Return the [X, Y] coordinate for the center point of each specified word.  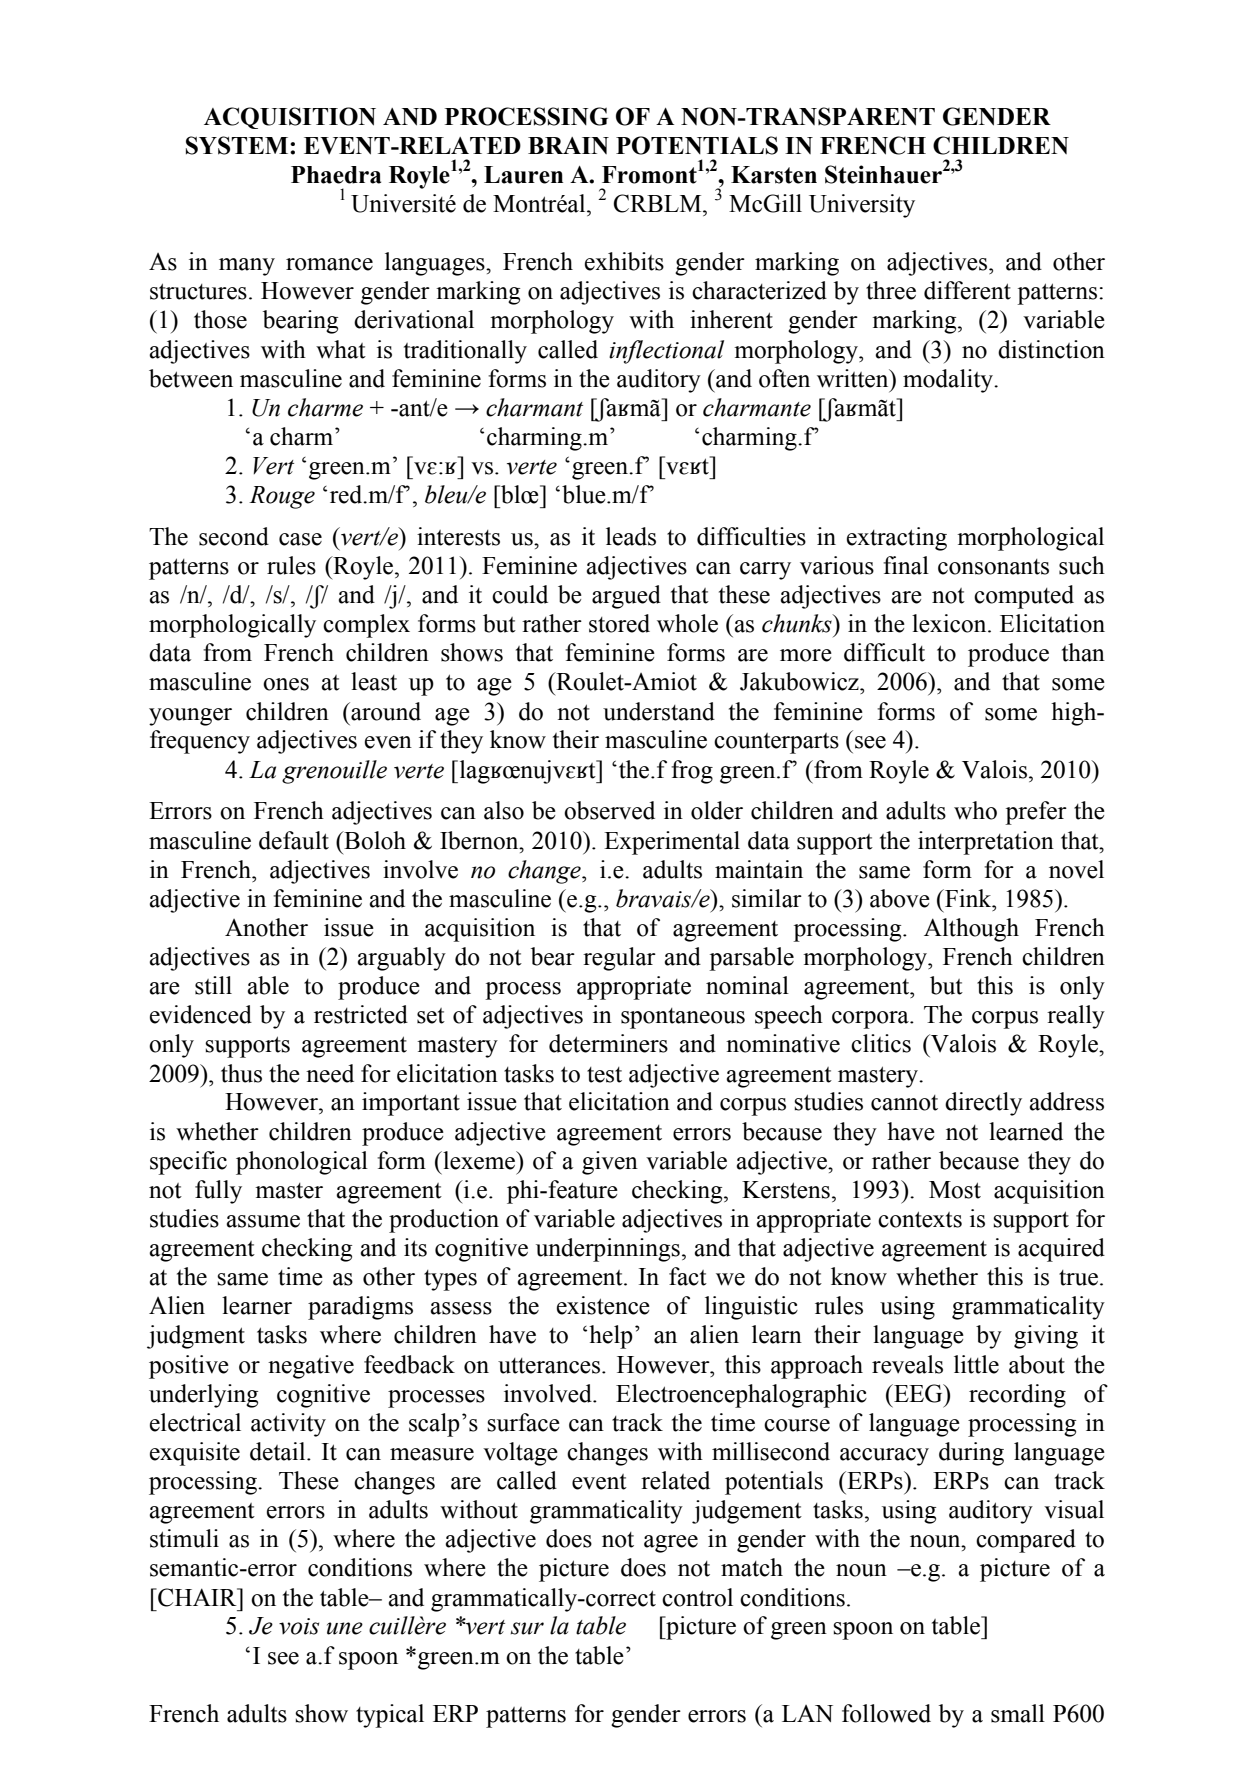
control [697, 1597]
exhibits [624, 261]
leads [631, 536]
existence [603, 1305]
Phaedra [336, 175]
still [213, 985]
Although [971, 930]
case [300, 539]
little [976, 1364]
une [345, 1628]
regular [619, 959]
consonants [993, 567]
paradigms [360, 1308]
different [967, 290]
